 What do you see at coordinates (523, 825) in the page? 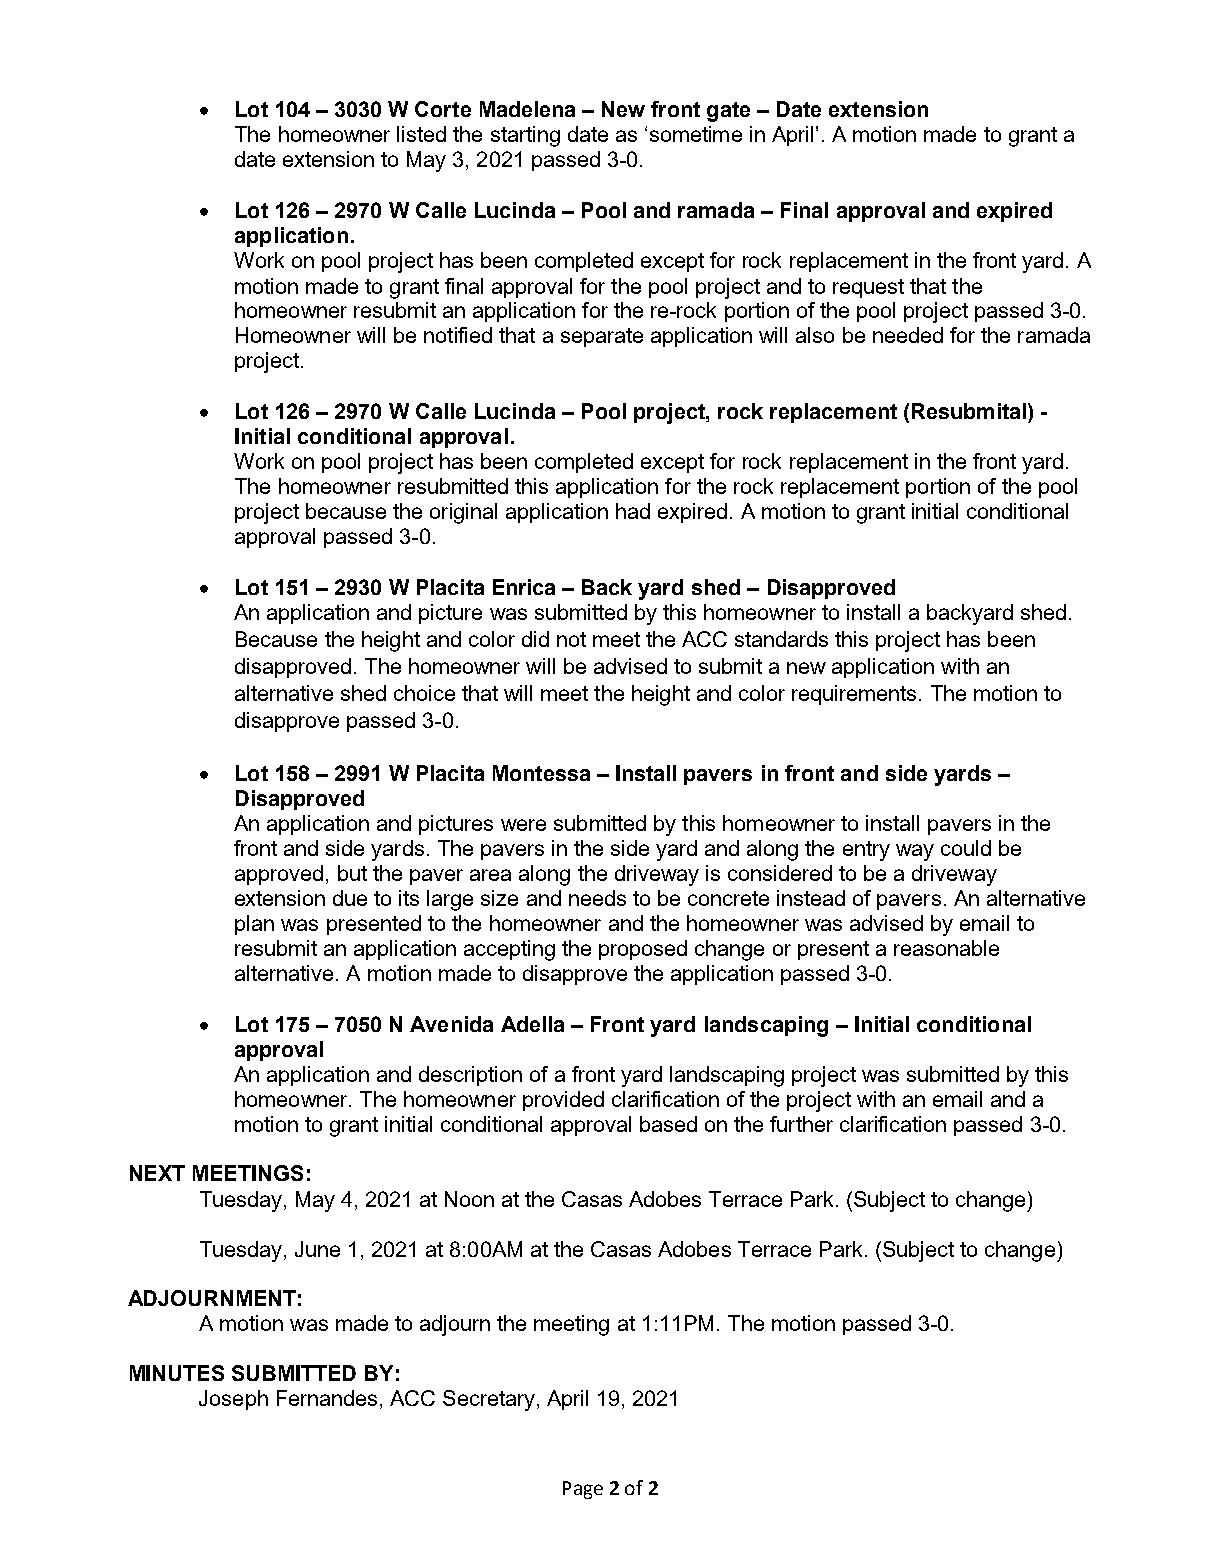
I see `were` at bounding box center [523, 825].
